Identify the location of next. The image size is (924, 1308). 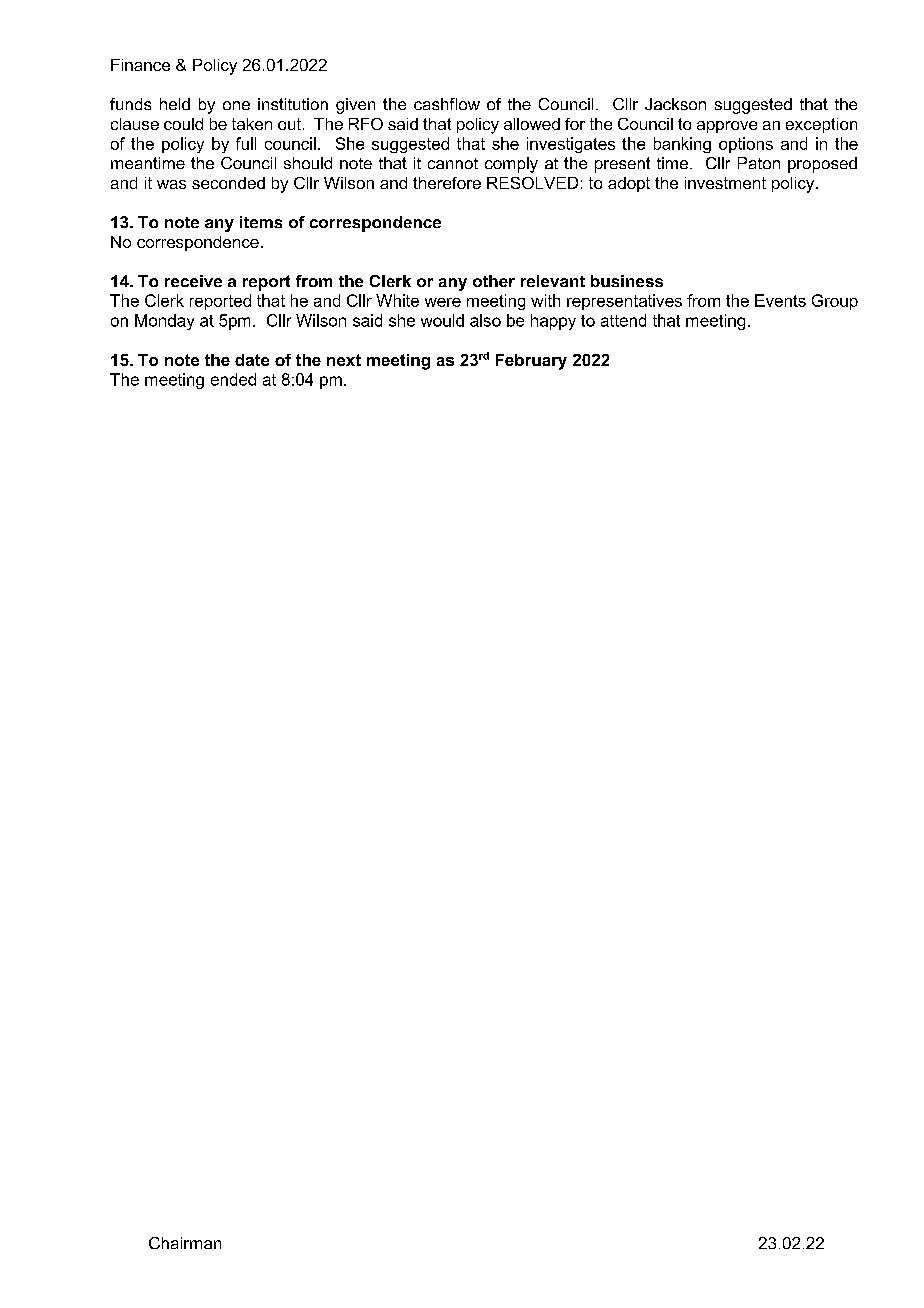
(344, 360).
